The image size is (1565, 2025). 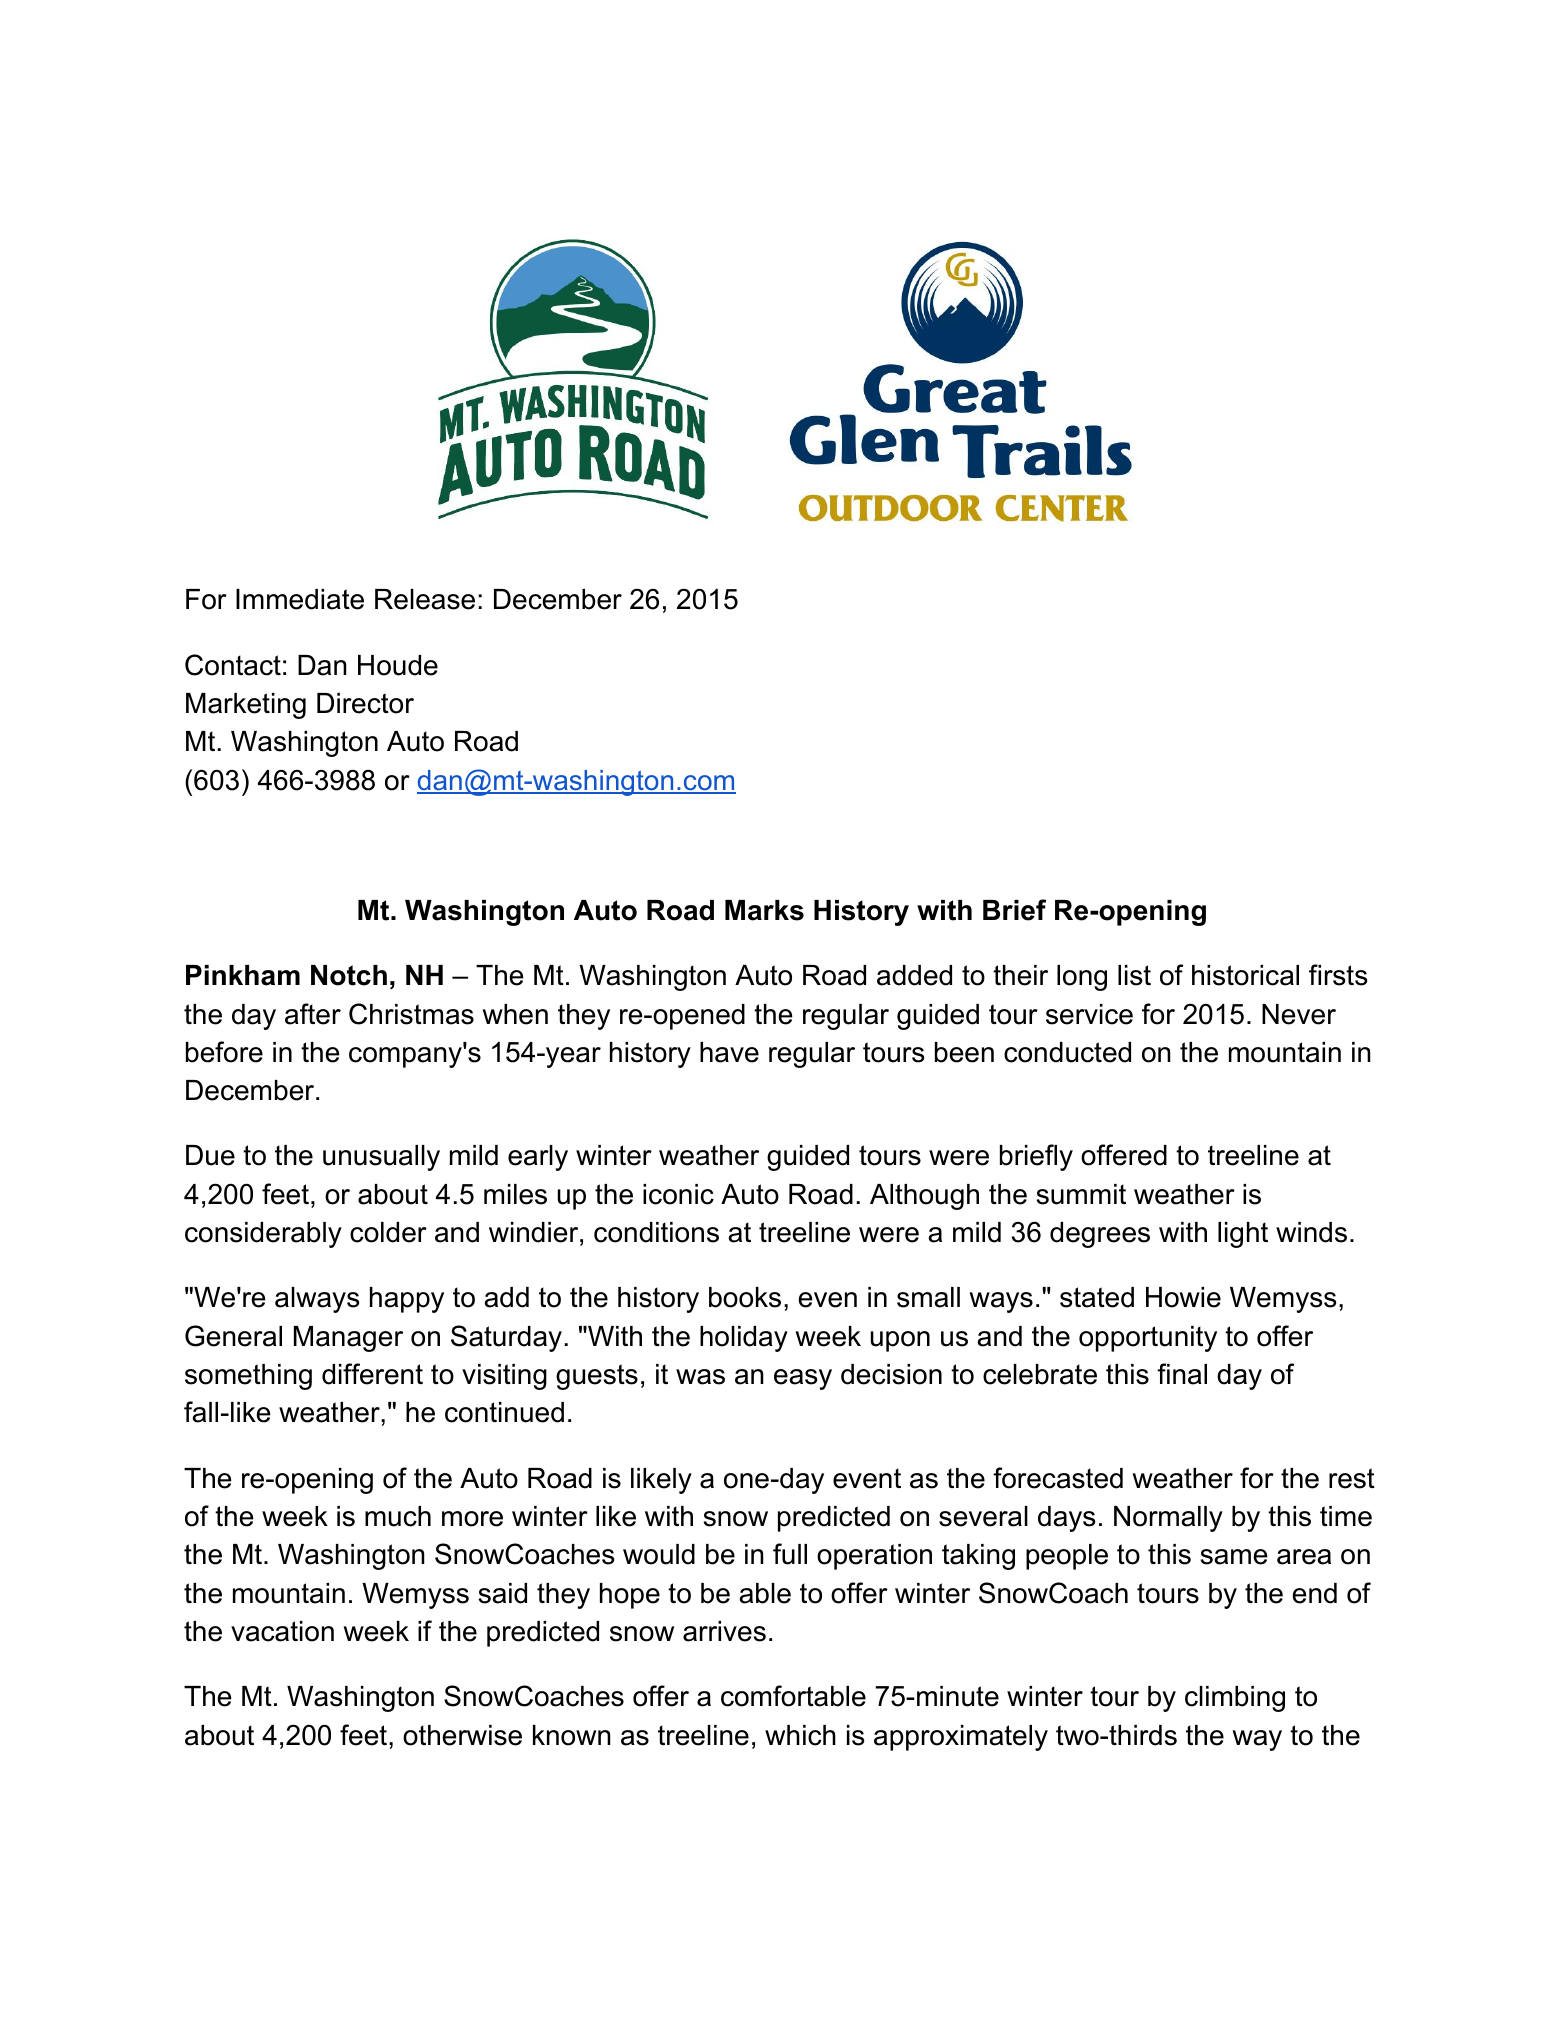 What do you see at coordinates (1243, 1235) in the screenshot?
I see `light` at bounding box center [1243, 1235].
